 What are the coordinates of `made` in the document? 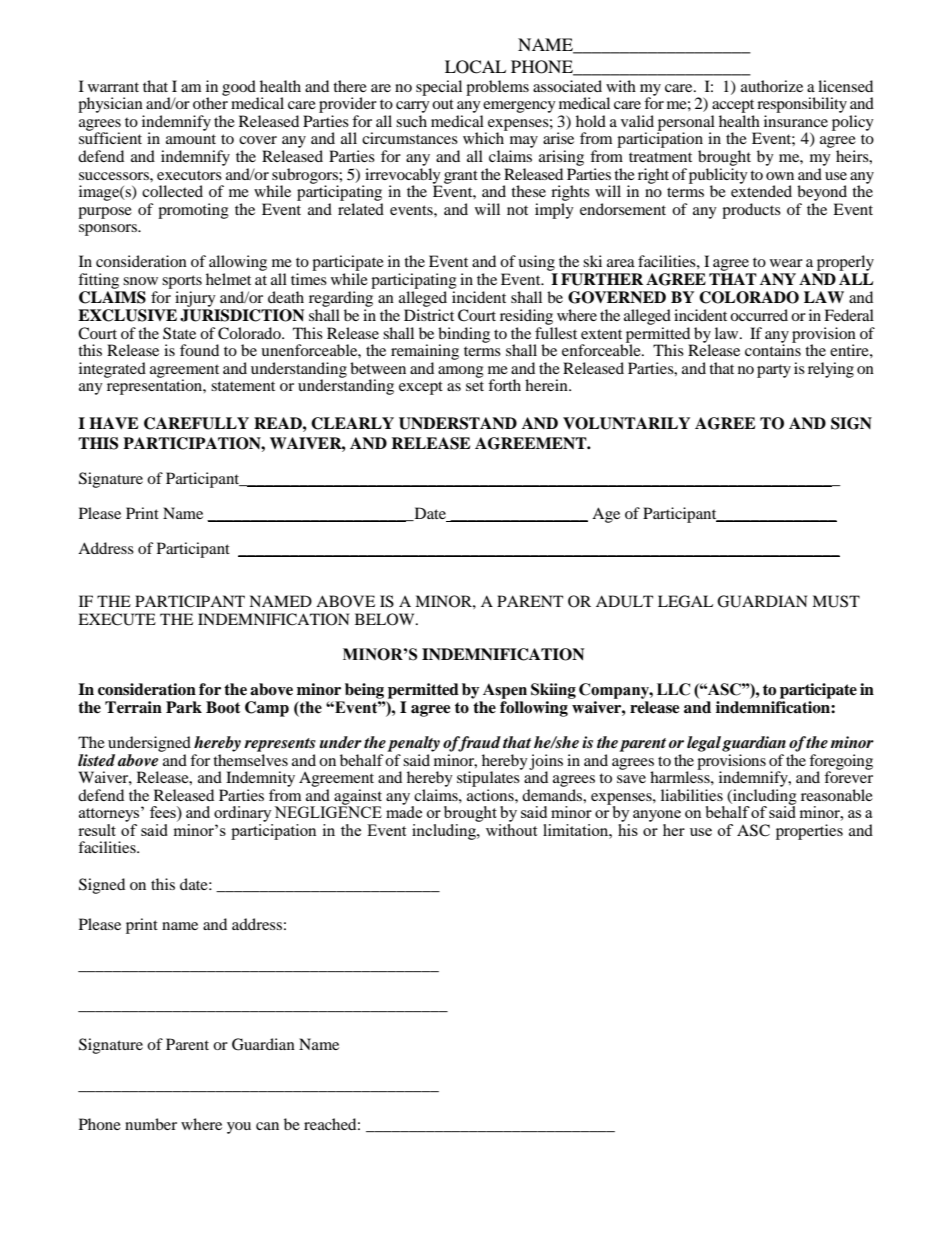 It's located at (404, 811).
